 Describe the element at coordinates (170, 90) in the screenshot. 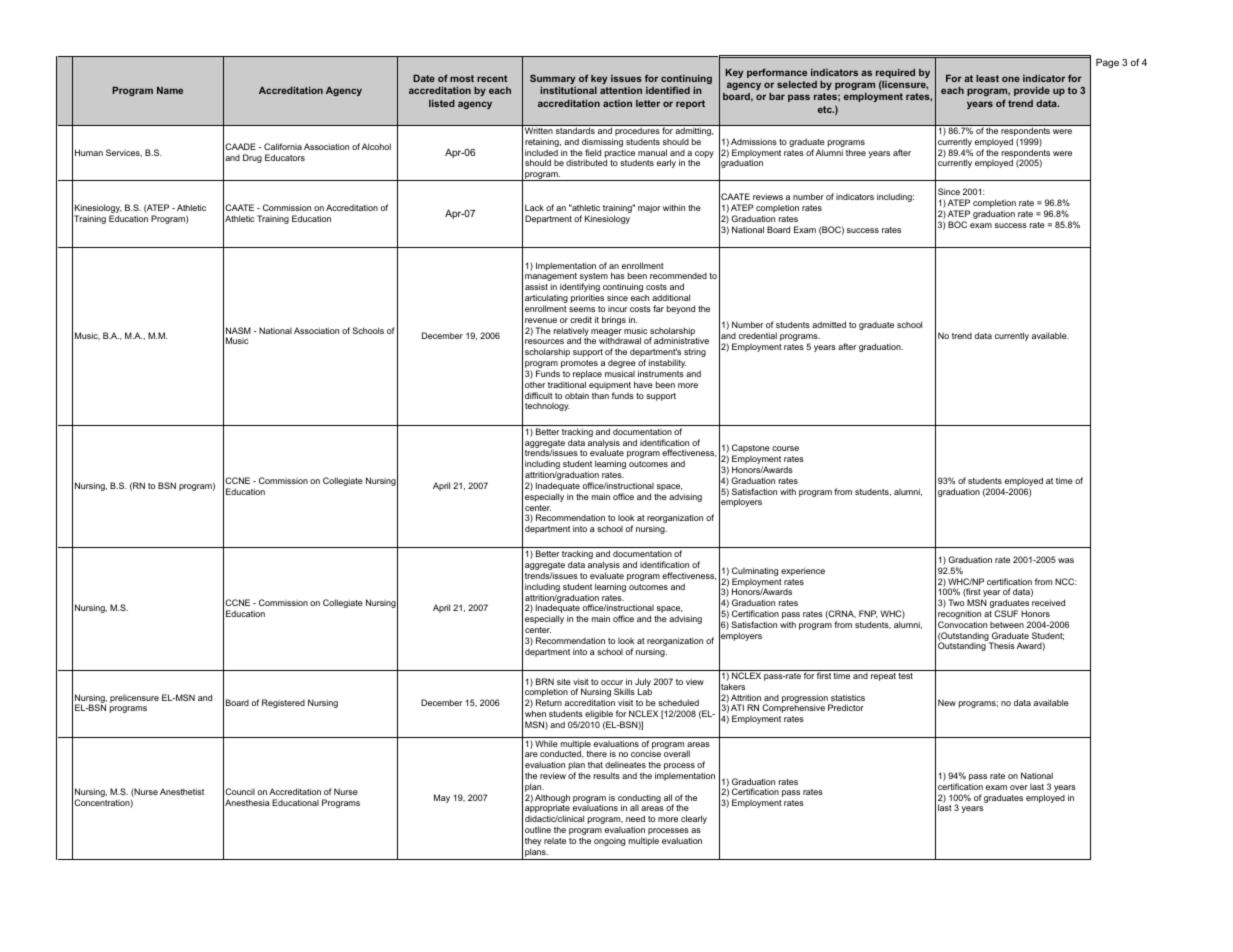

I see `Name` at that location.
